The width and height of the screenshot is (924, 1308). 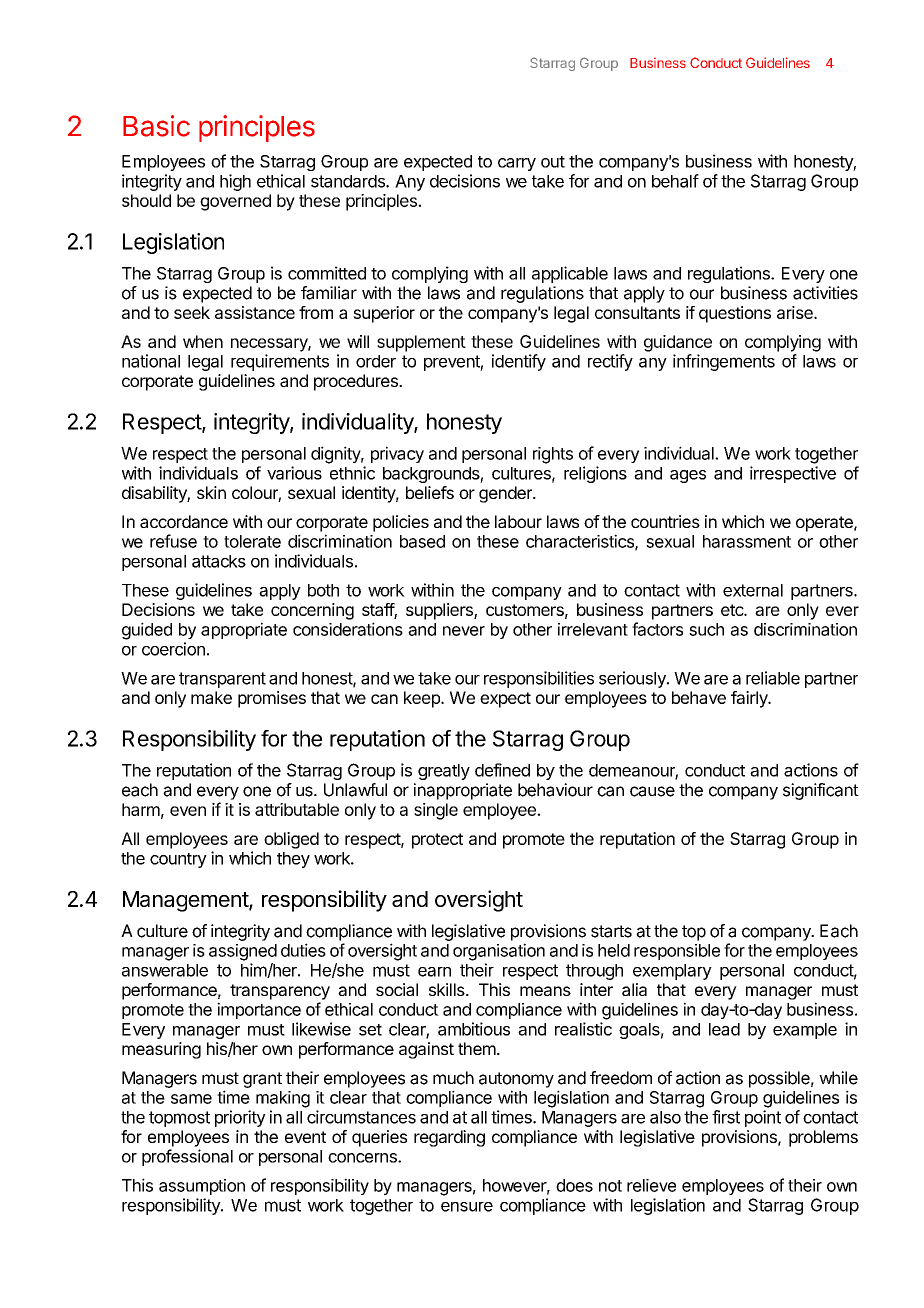 What do you see at coordinates (724, 362) in the screenshot?
I see `infringements` at bounding box center [724, 362].
